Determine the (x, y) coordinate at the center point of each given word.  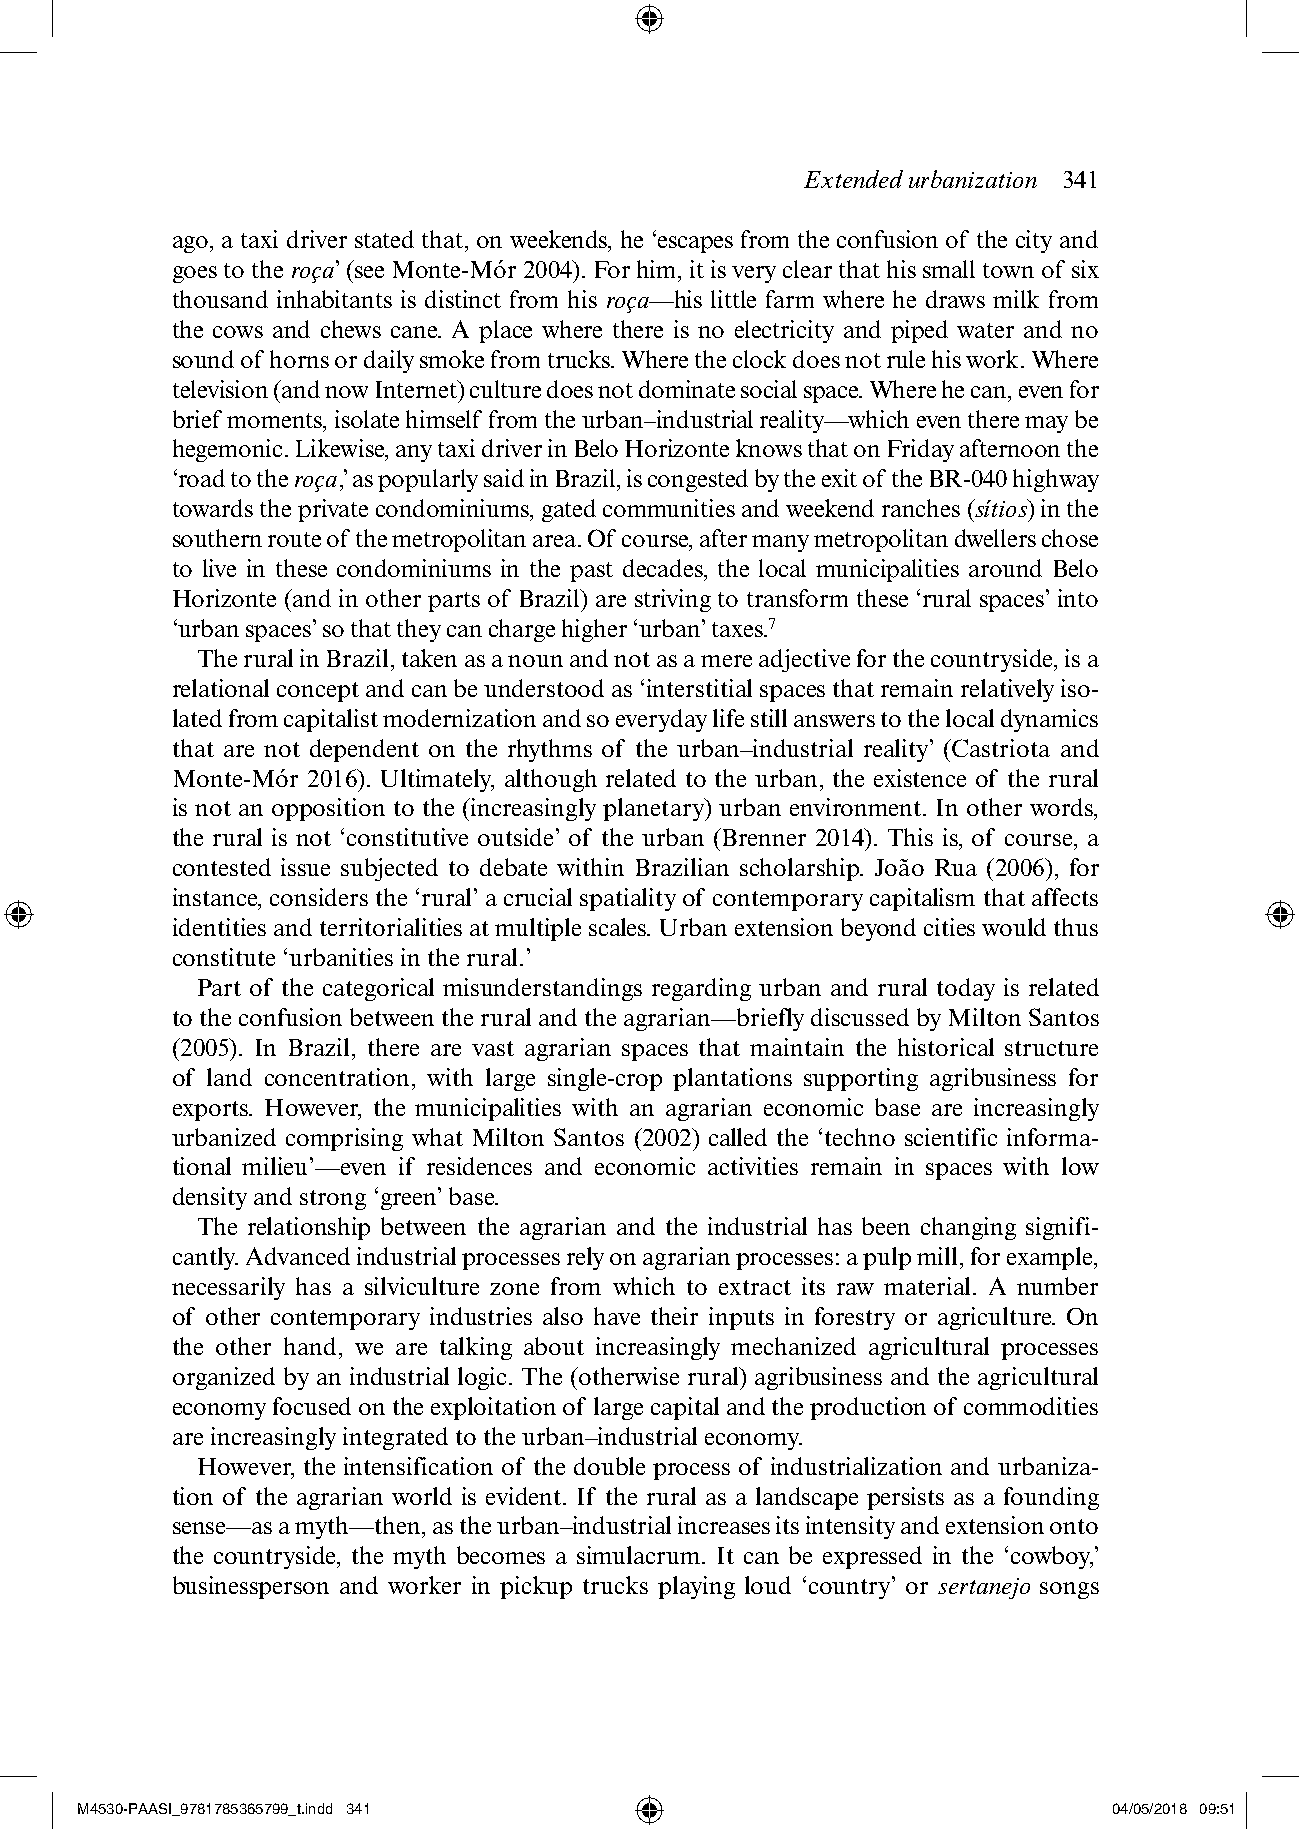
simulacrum (640, 1555)
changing (968, 1228)
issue (305, 867)
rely (585, 1258)
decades (664, 569)
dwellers (995, 538)
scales (619, 927)
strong (333, 1200)
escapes (695, 244)
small (949, 269)
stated (384, 239)
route (294, 539)
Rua (956, 867)
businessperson (251, 1587)
